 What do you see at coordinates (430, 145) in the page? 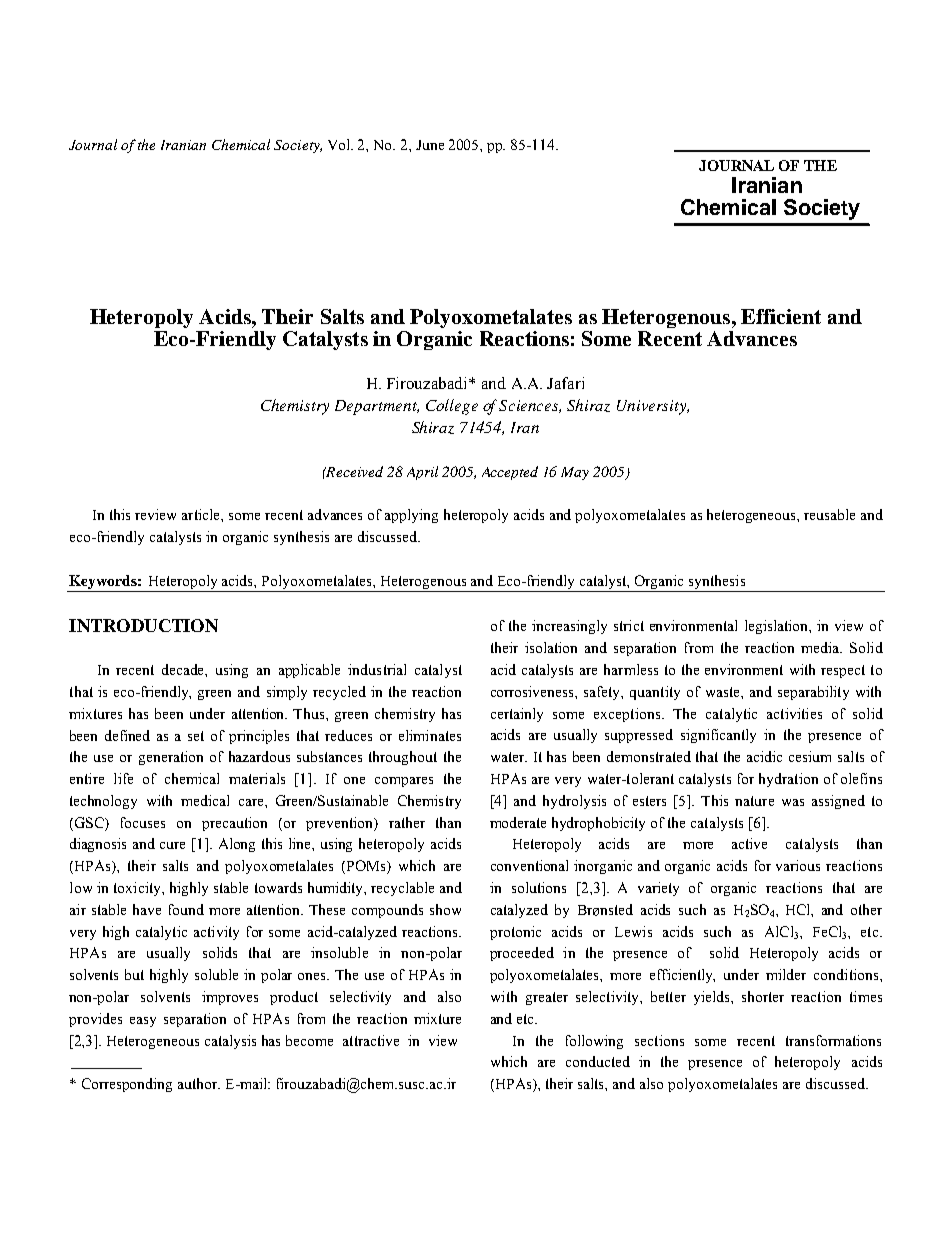
I see `June` at bounding box center [430, 145].
